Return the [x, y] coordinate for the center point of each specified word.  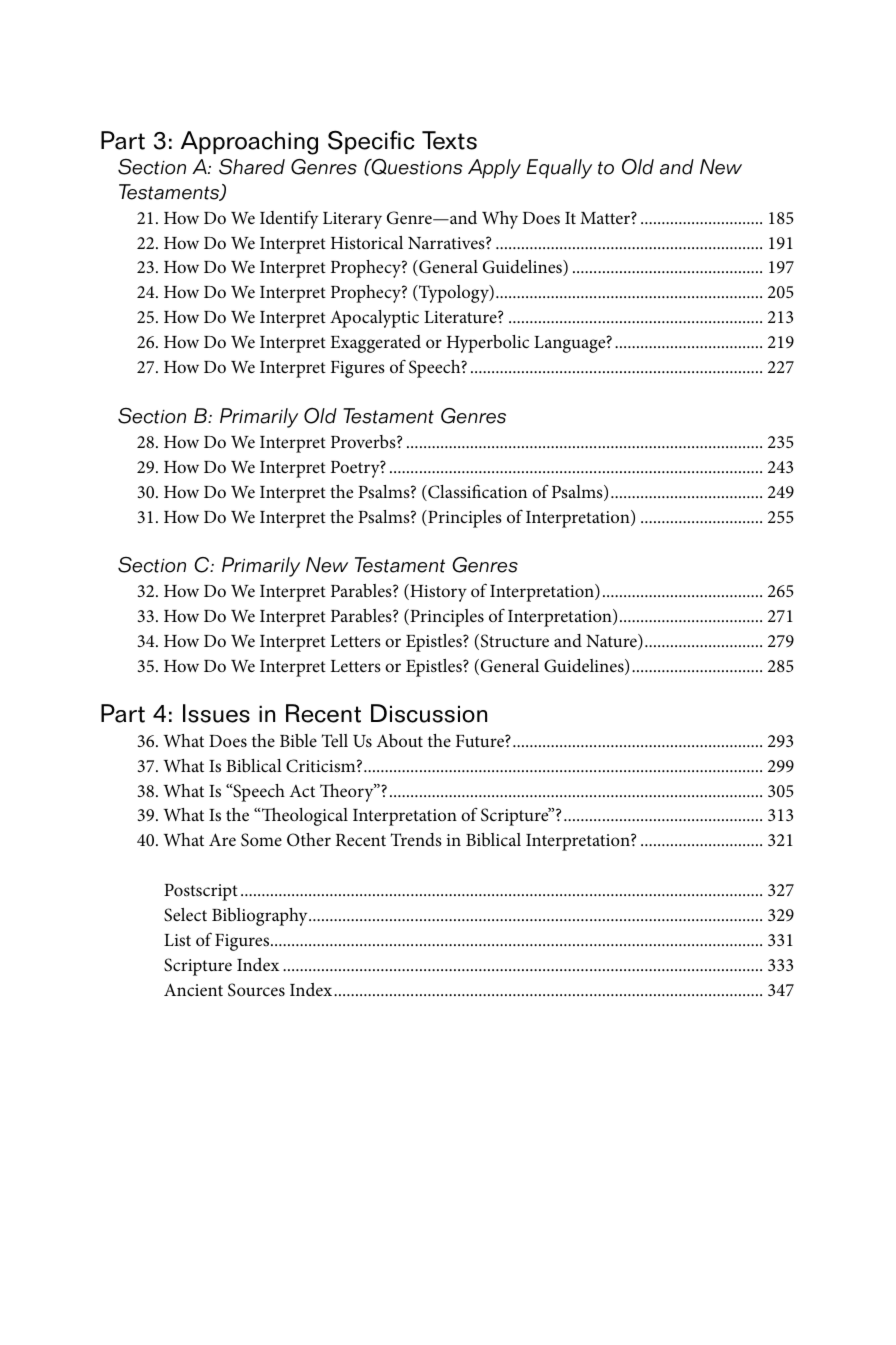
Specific [371, 142]
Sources [256, 990]
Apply [494, 169]
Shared [252, 166]
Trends [416, 839]
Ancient [193, 989]
